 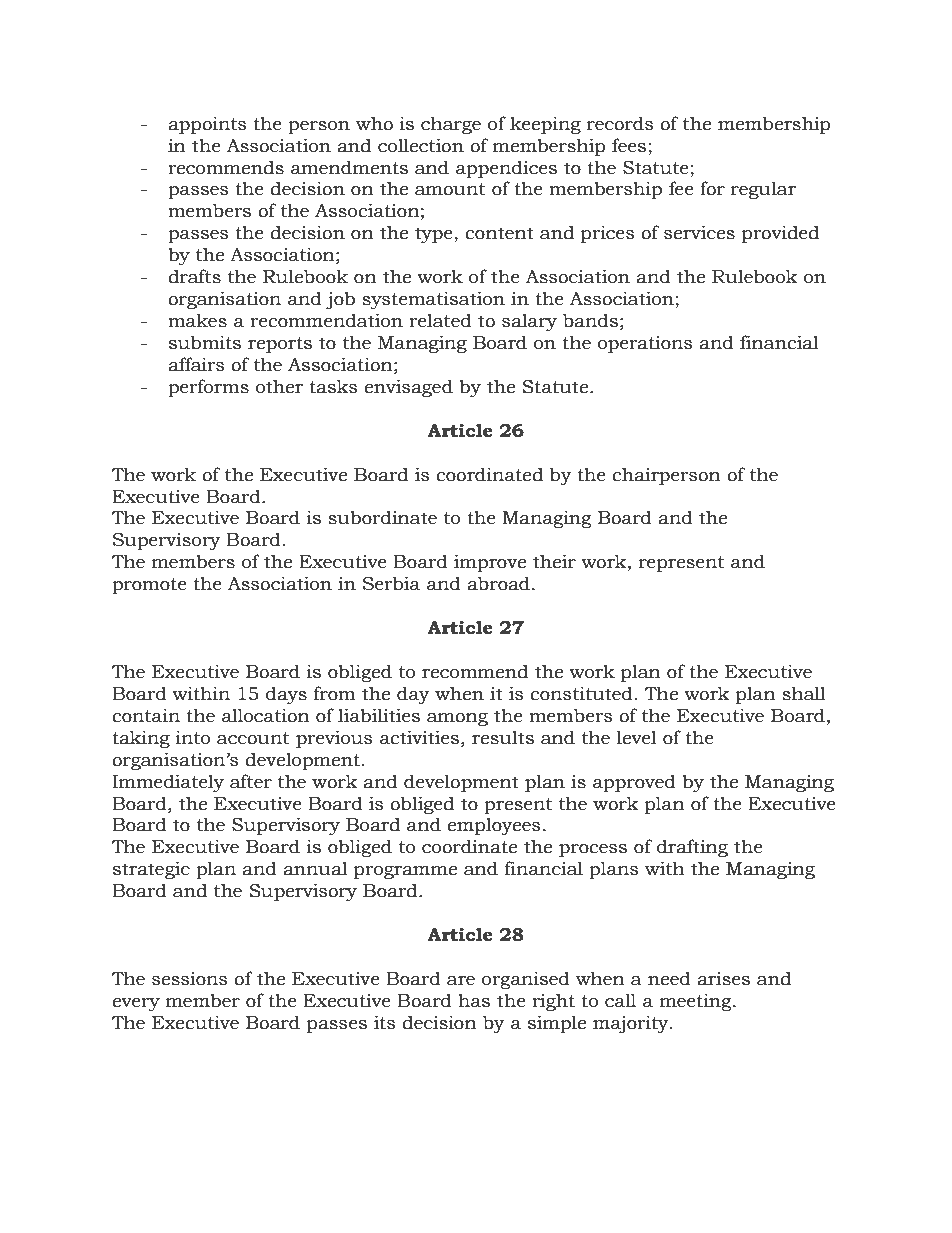 I want to click on charge, so click(x=451, y=125).
